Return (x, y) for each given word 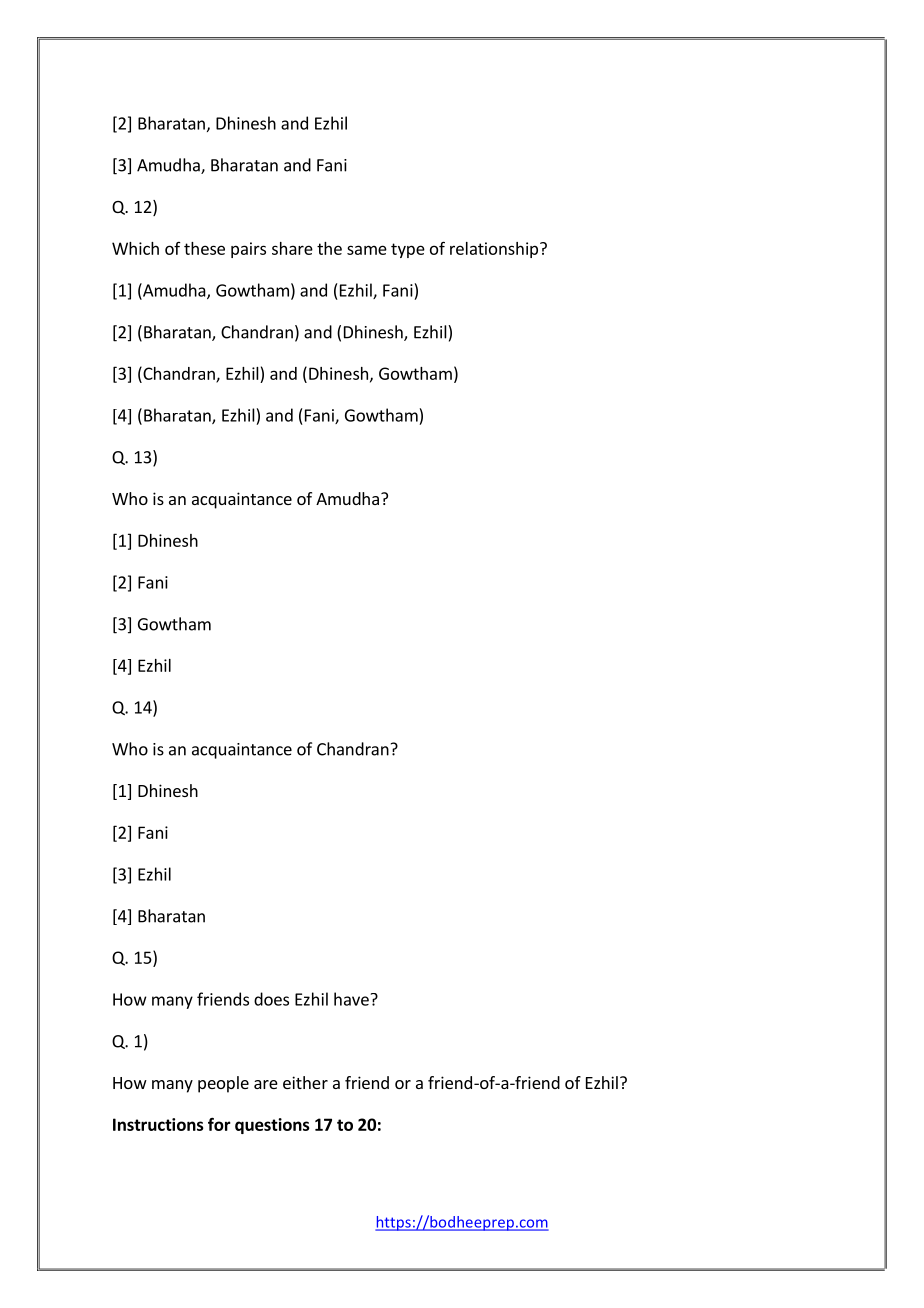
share (292, 248)
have (351, 999)
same (367, 250)
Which (135, 248)
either (305, 1082)
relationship (494, 250)
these (204, 248)
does (271, 999)
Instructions (158, 1124)
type (408, 250)
